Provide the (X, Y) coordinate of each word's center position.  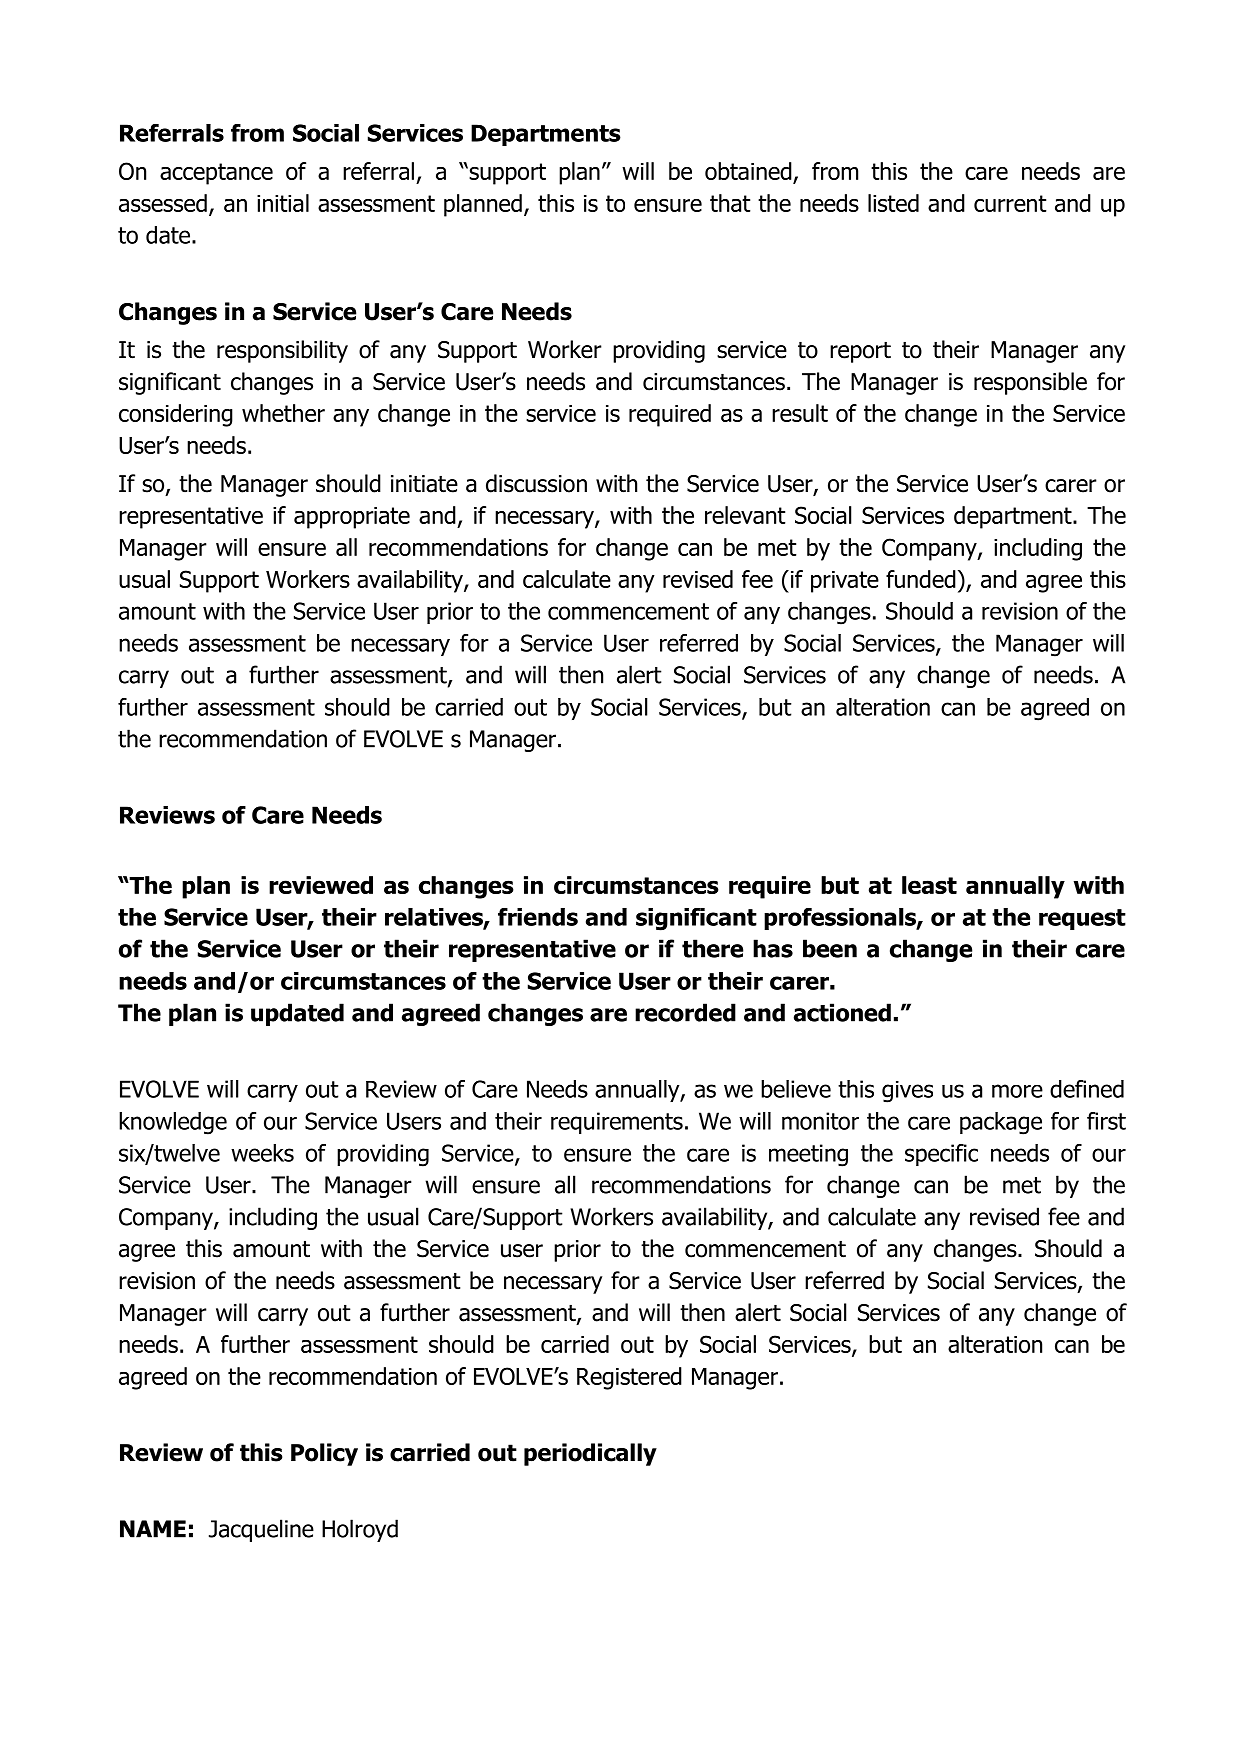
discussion (536, 483)
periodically (590, 1454)
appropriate (352, 518)
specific (941, 1155)
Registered (629, 1378)
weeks (262, 1153)
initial (283, 203)
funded (921, 579)
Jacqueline (261, 1530)
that (730, 203)
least (929, 885)
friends (538, 917)
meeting (808, 1155)
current (1010, 203)
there (712, 948)
